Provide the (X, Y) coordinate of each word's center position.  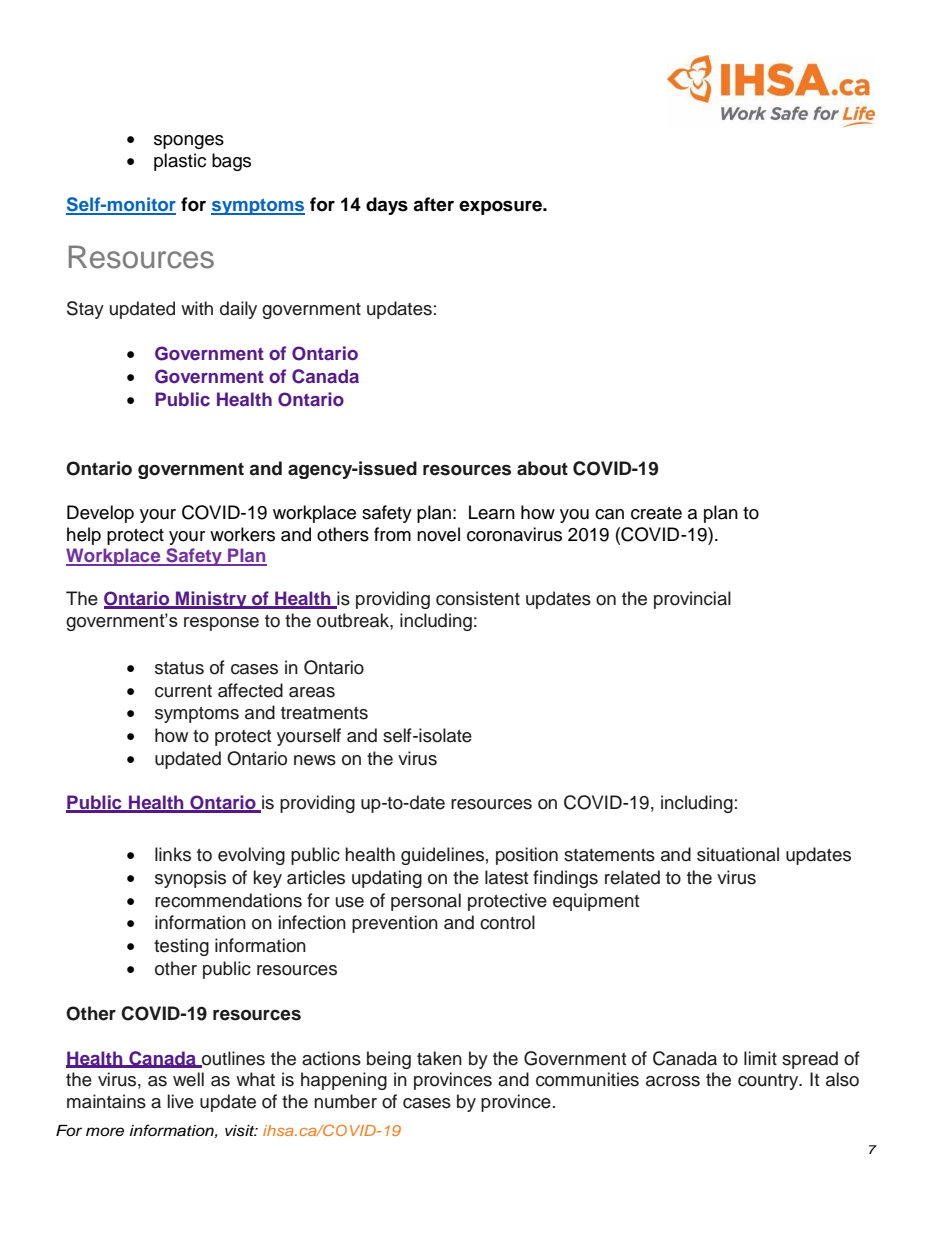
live (181, 1101)
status (179, 668)
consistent (478, 598)
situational (738, 854)
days (387, 206)
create (656, 513)
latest (506, 877)
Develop (100, 514)
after (433, 204)
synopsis (190, 879)
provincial (692, 600)
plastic (180, 162)
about (542, 468)
